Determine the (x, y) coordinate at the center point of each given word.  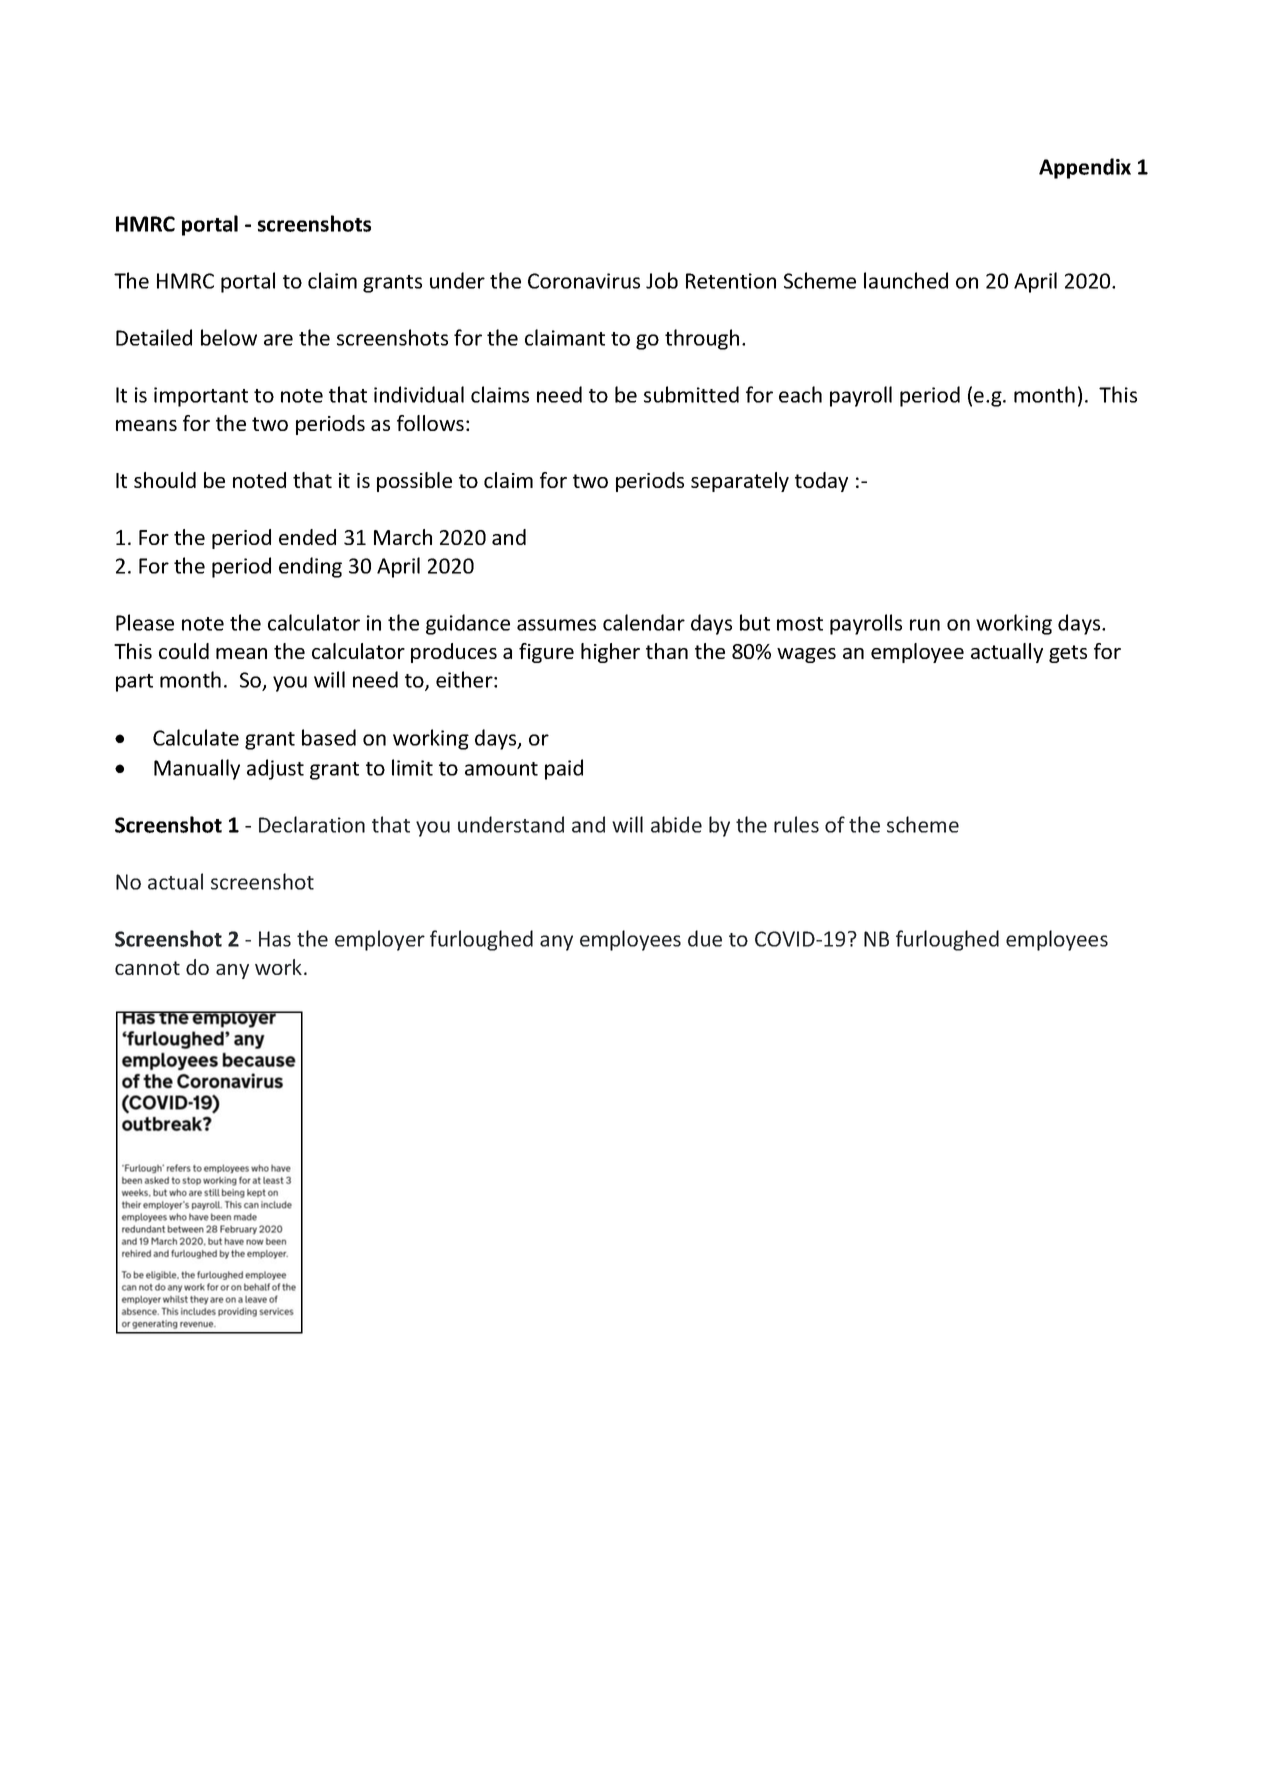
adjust (275, 769)
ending (310, 567)
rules (796, 824)
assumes (556, 625)
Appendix (1085, 168)
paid (564, 769)
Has (275, 939)
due (705, 938)
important (201, 397)
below (229, 337)
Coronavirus (584, 281)
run (925, 625)
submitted (691, 394)
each (800, 394)
